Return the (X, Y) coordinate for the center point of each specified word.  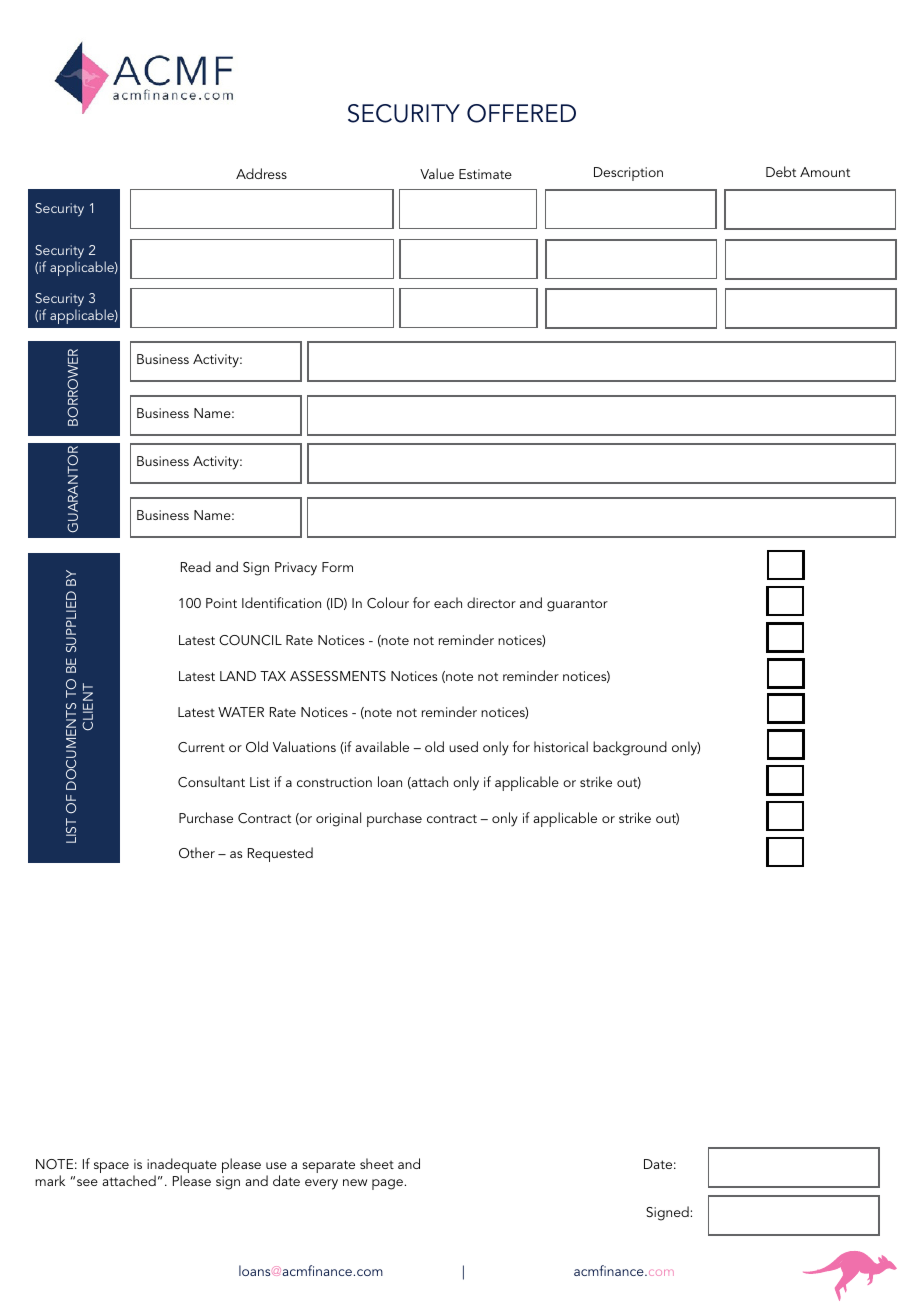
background (630, 748)
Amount (825, 172)
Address (261, 173)
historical (561, 746)
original (338, 819)
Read (196, 566)
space (111, 1167)
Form (337, 567)
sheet (377, 1163)
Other (197, 852)
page (389, 1184)
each (448, 602)
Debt (781, 171)
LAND (238, 676)
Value (437, 173)
